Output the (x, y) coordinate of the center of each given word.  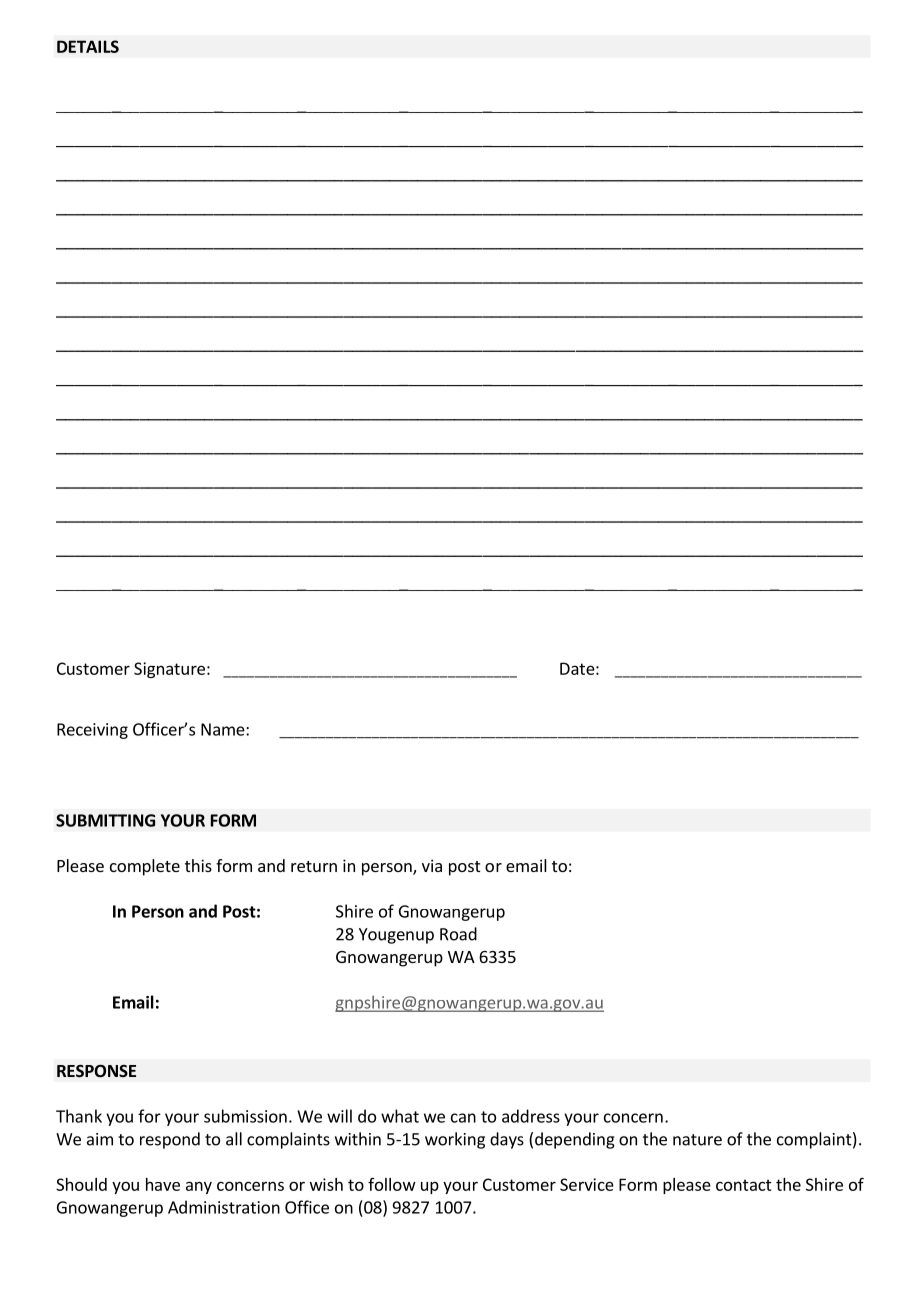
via (432, 865)
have (163, 1184)
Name (224, 729)
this (198, 865)
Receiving (92, 731)
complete (145, 867)
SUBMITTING (105, 820)
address (531, 1116)
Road (458, 934)
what (400, 1116)
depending (575, 1140)
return (314, 866)
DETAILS (88, 46)
